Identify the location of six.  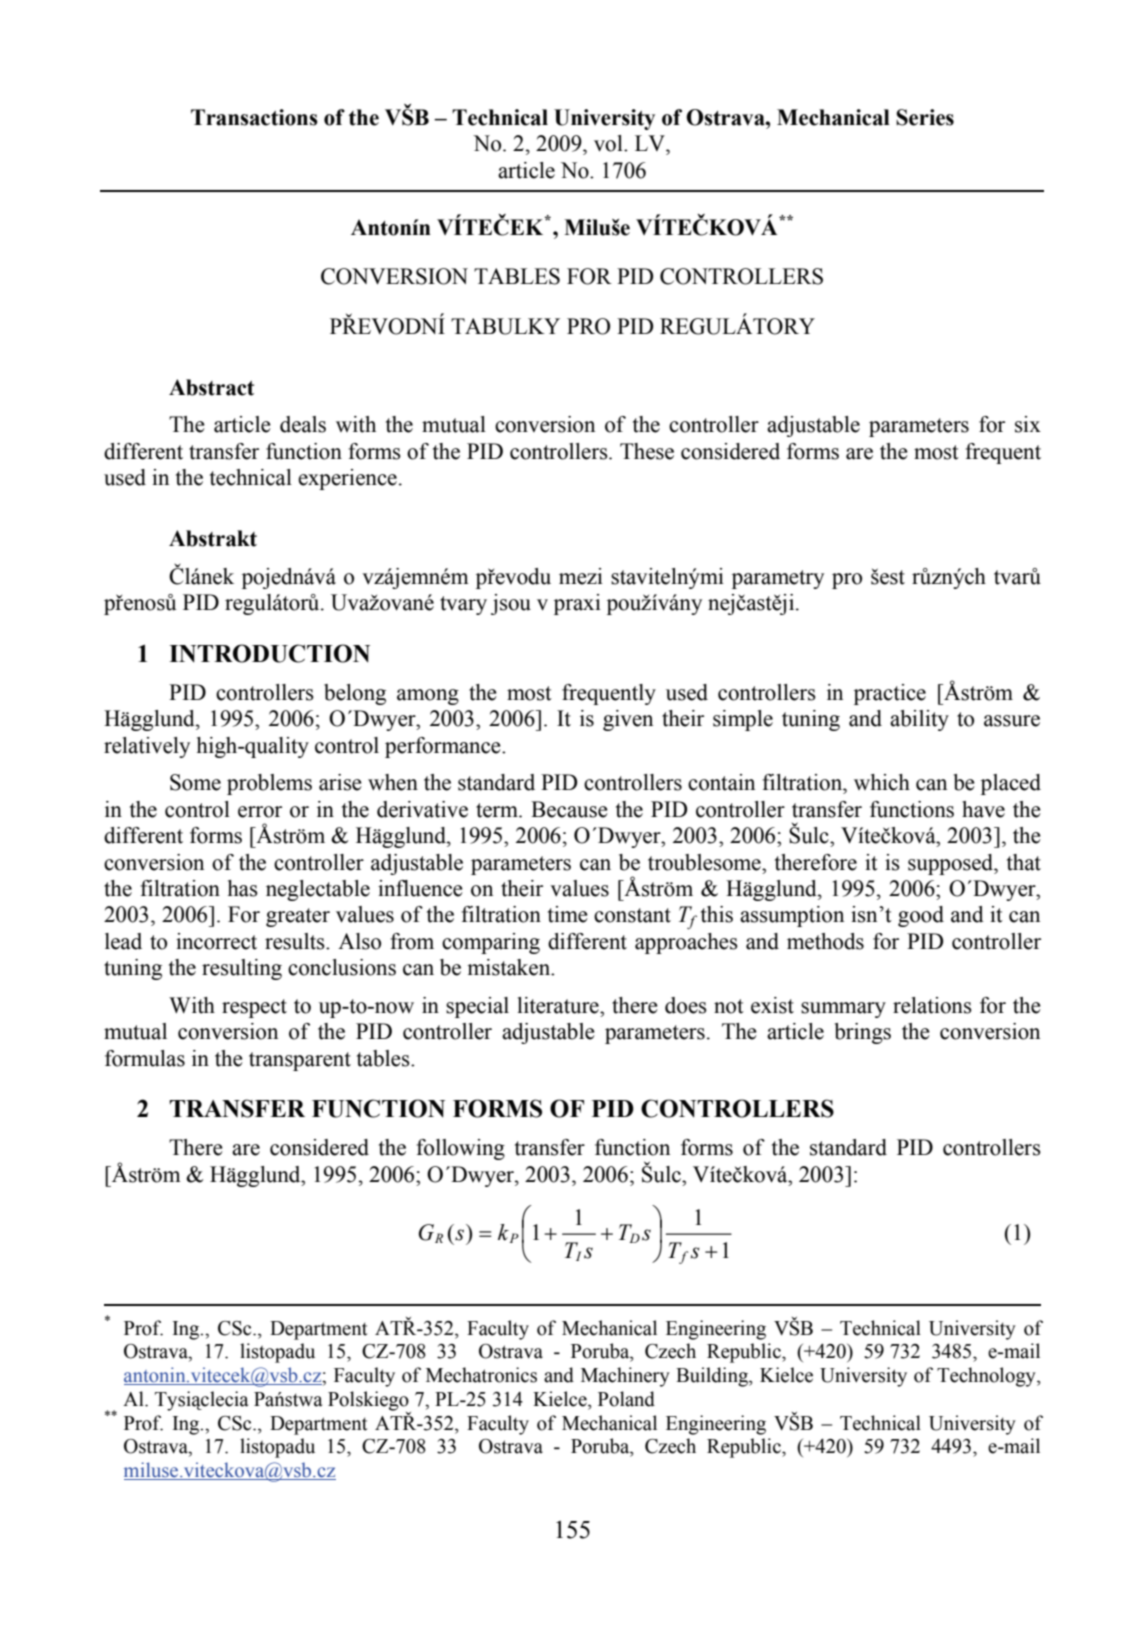
(1028, 424).
